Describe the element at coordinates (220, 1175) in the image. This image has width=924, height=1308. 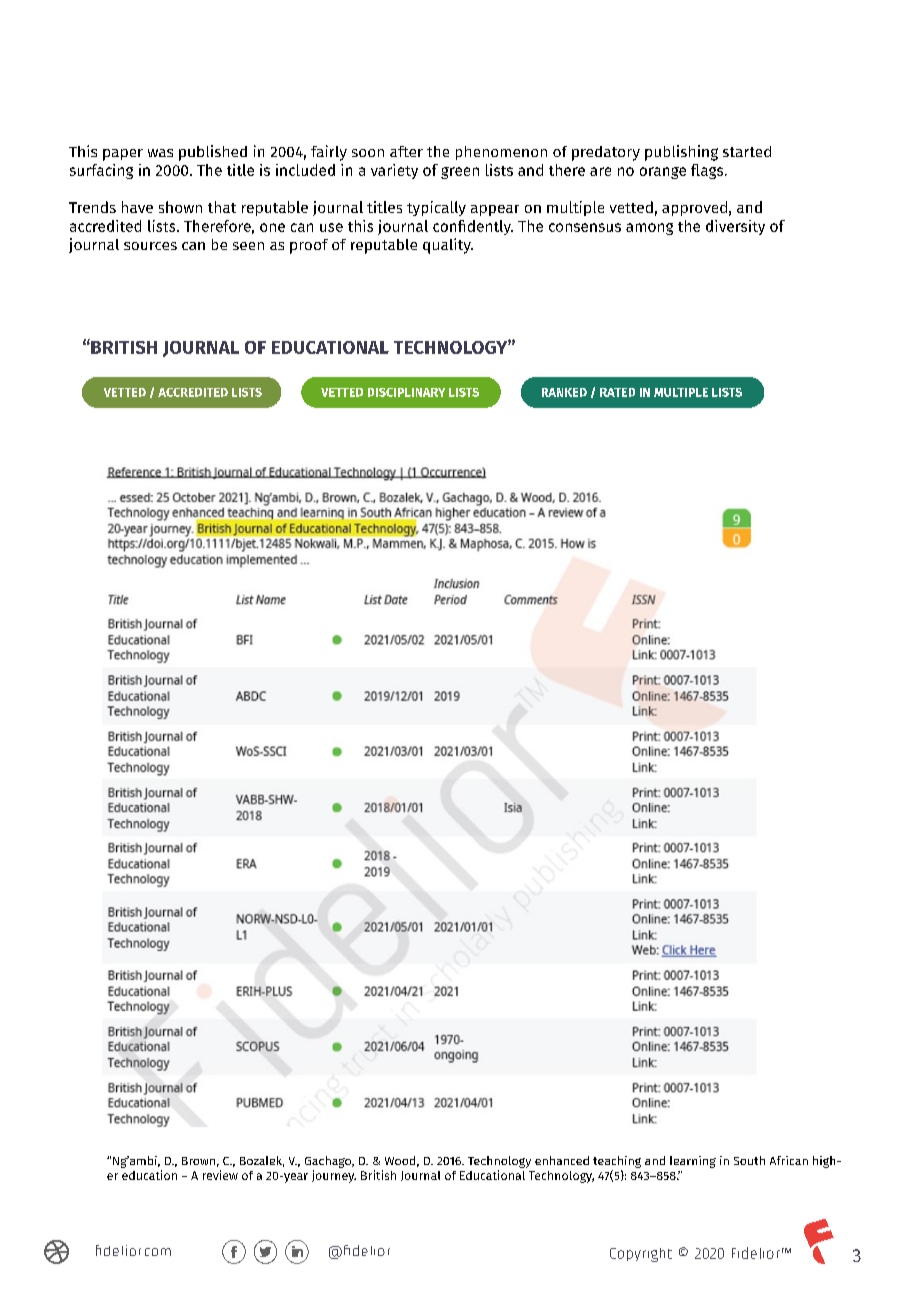
I see `review` at that location.
